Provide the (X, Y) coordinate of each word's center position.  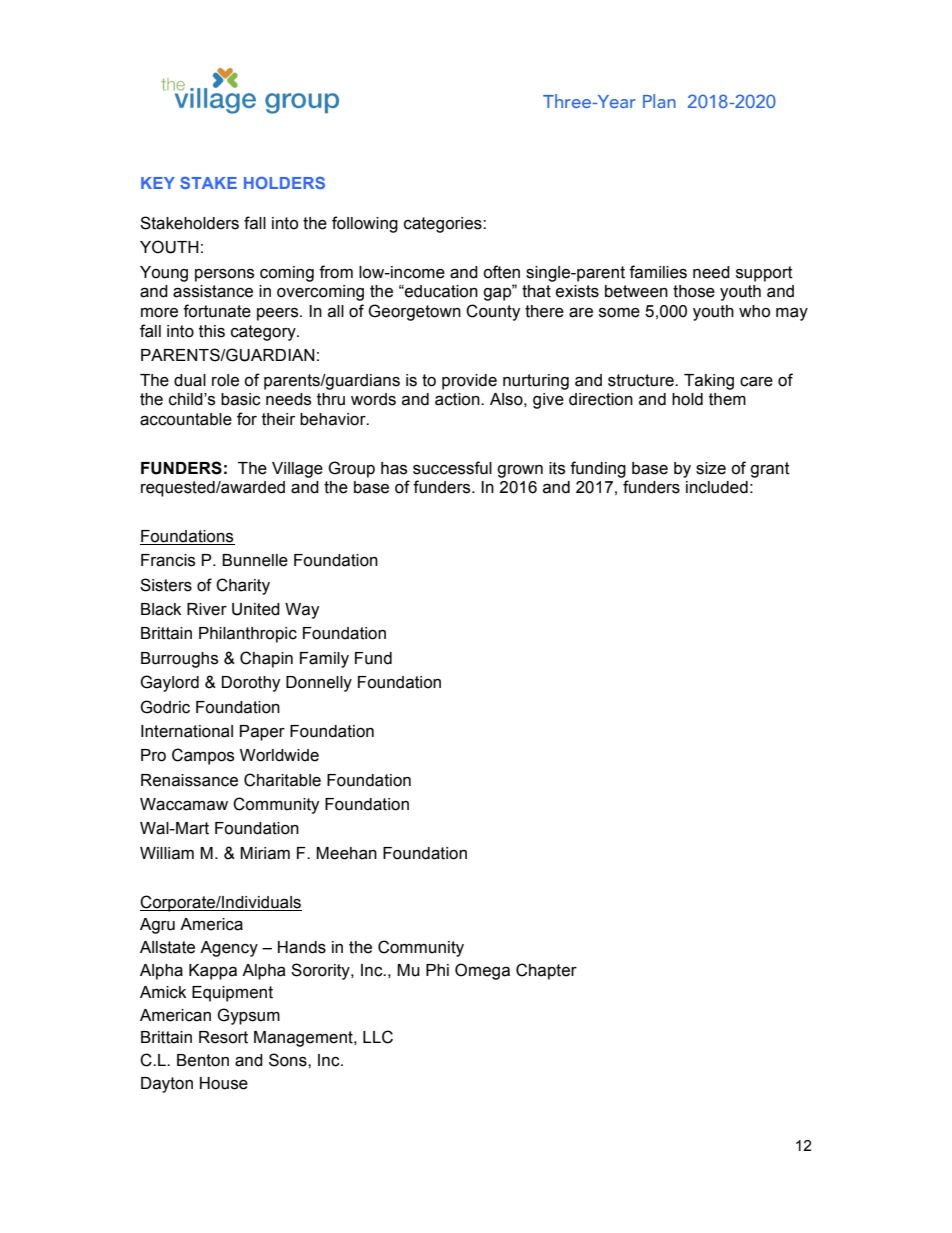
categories (444, 225)
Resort (223, 1037)
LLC (378, 1037)
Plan (659, 101)
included (717, 487)
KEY (158, 183)
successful (452, 468)
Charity (243, 586)
